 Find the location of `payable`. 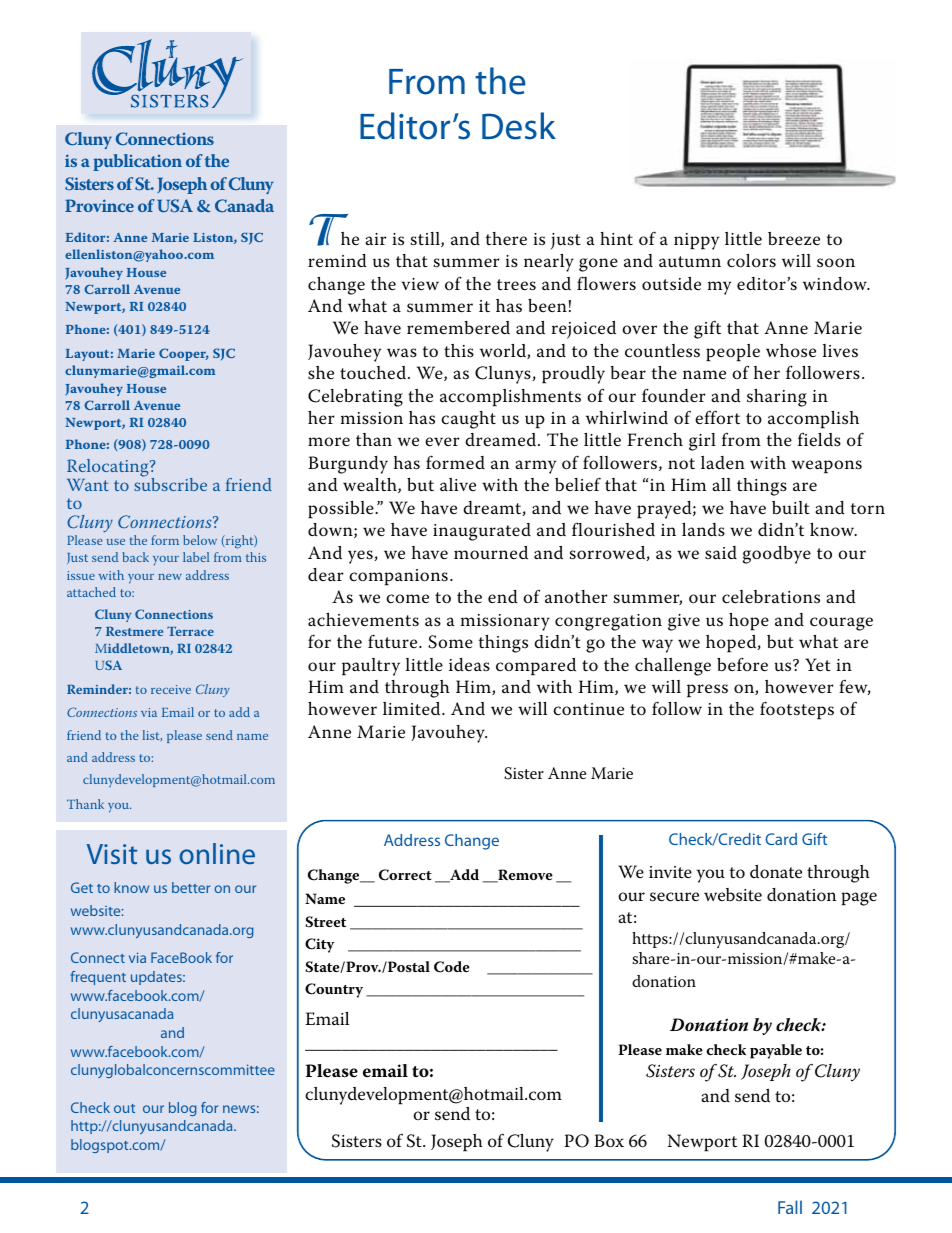

payable is located at coordinates (776, 1051).
